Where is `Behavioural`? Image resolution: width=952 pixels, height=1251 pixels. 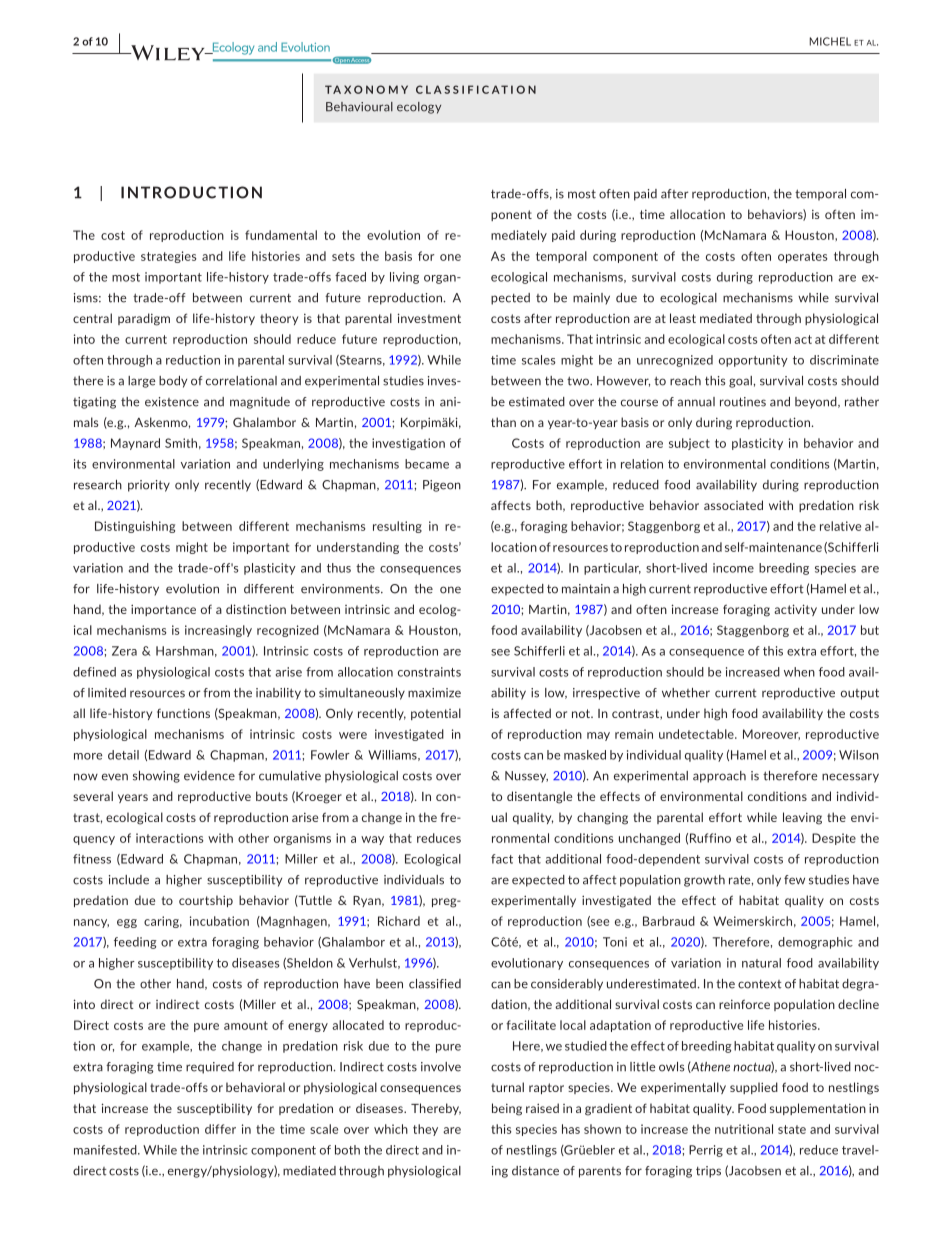 Behavioural is located at coordinates (359, 107).
